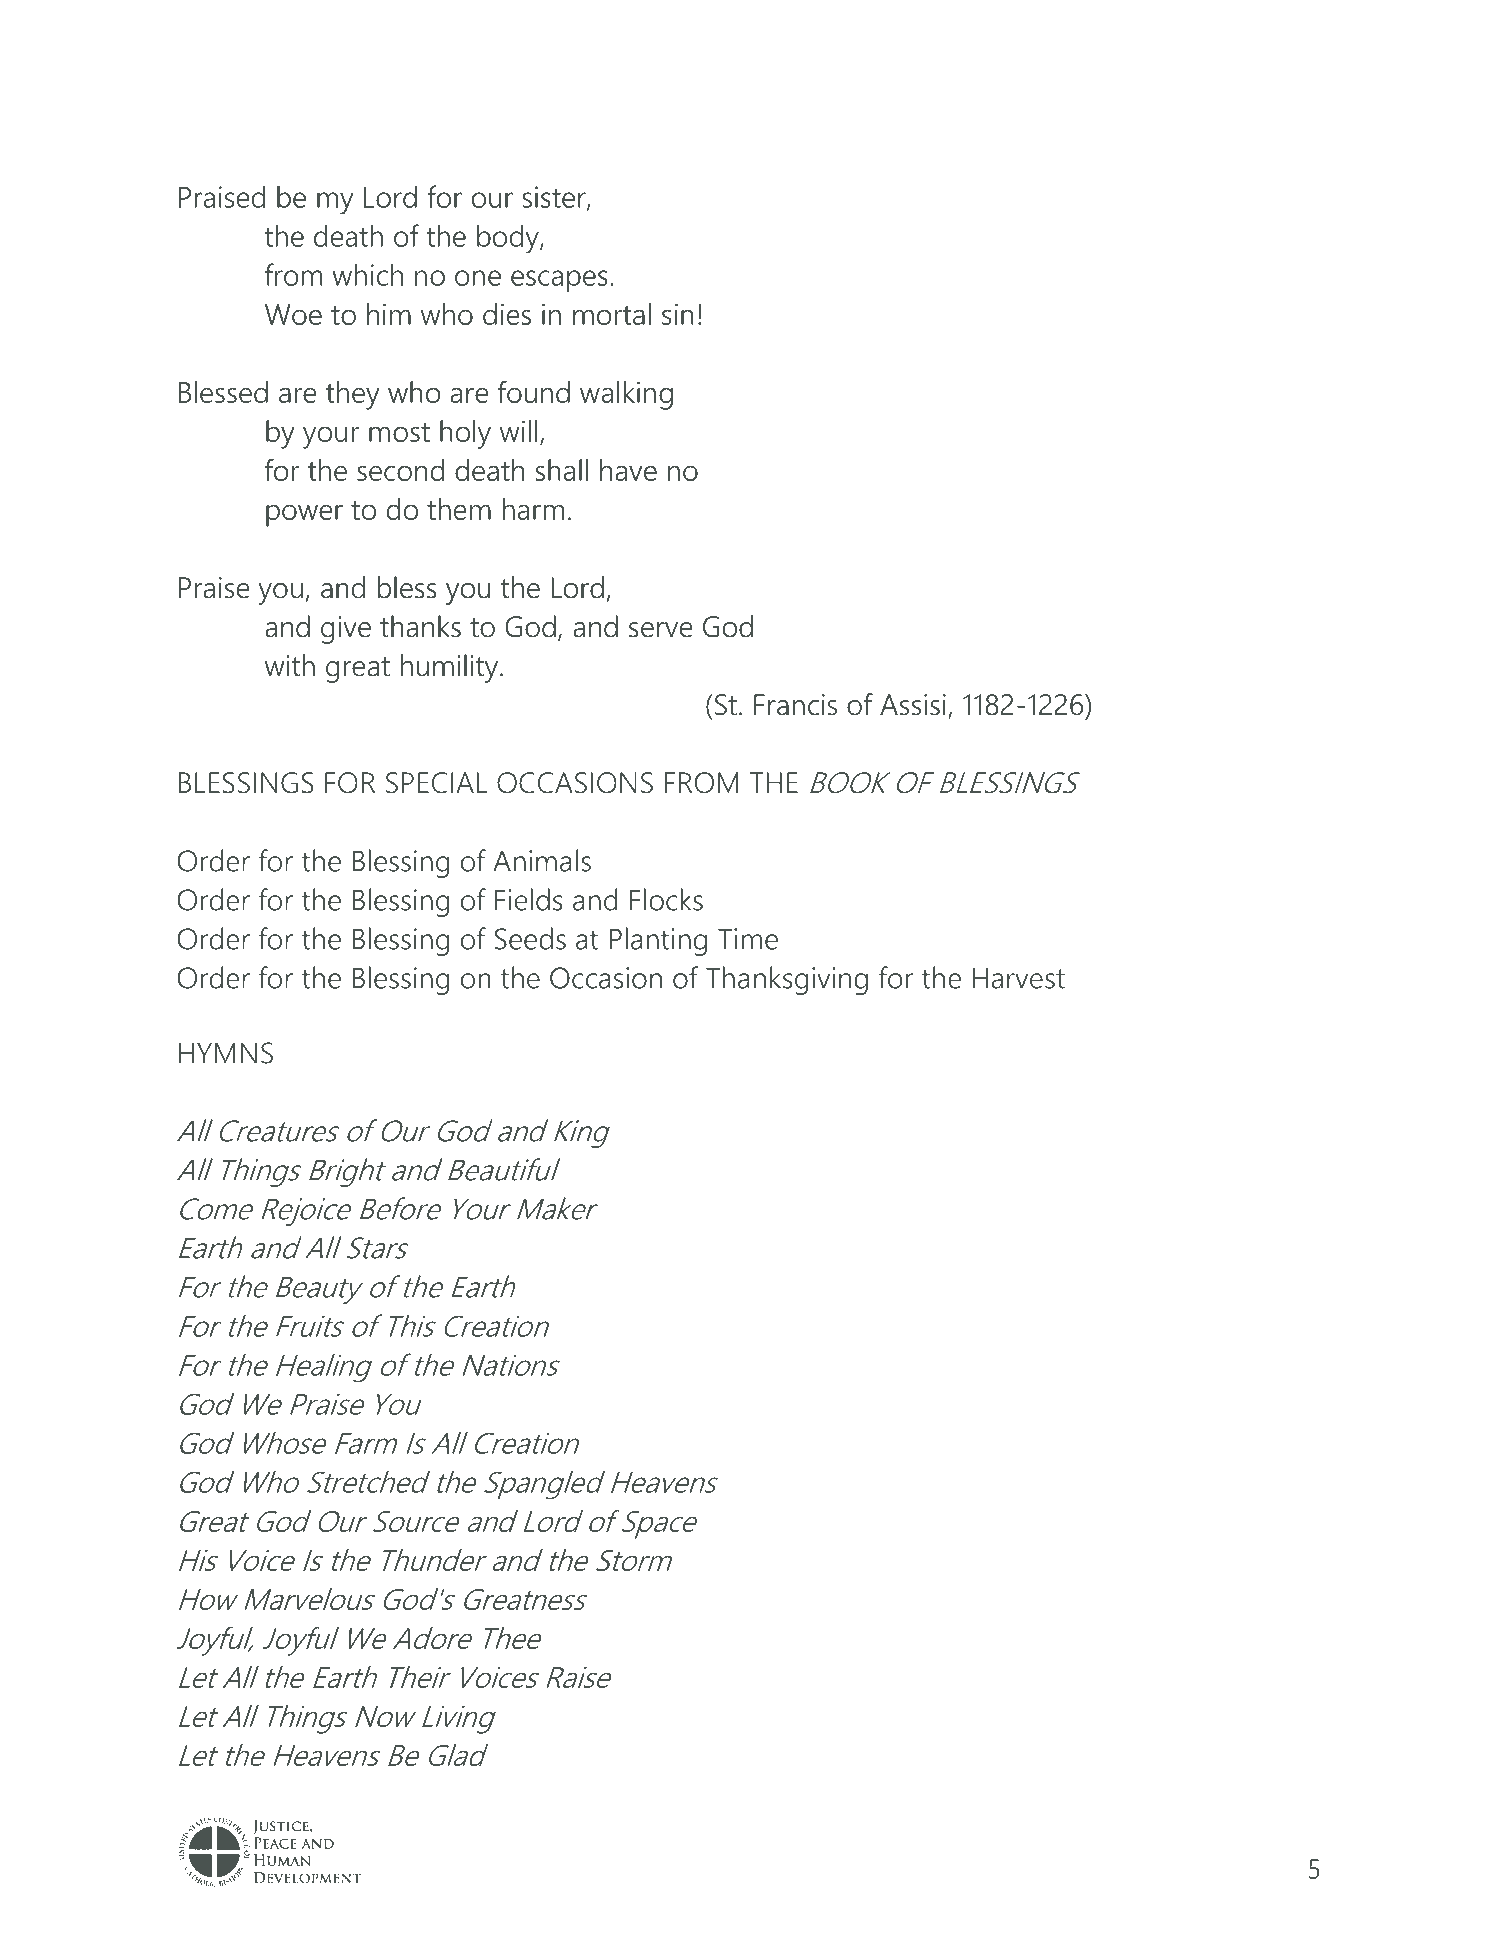 The width and height of the screenshot is (1497, 1937). What do you see at coordinates (530, 938) in the screenshot?
I see `Seeds` at bounding box center [530, 938].
